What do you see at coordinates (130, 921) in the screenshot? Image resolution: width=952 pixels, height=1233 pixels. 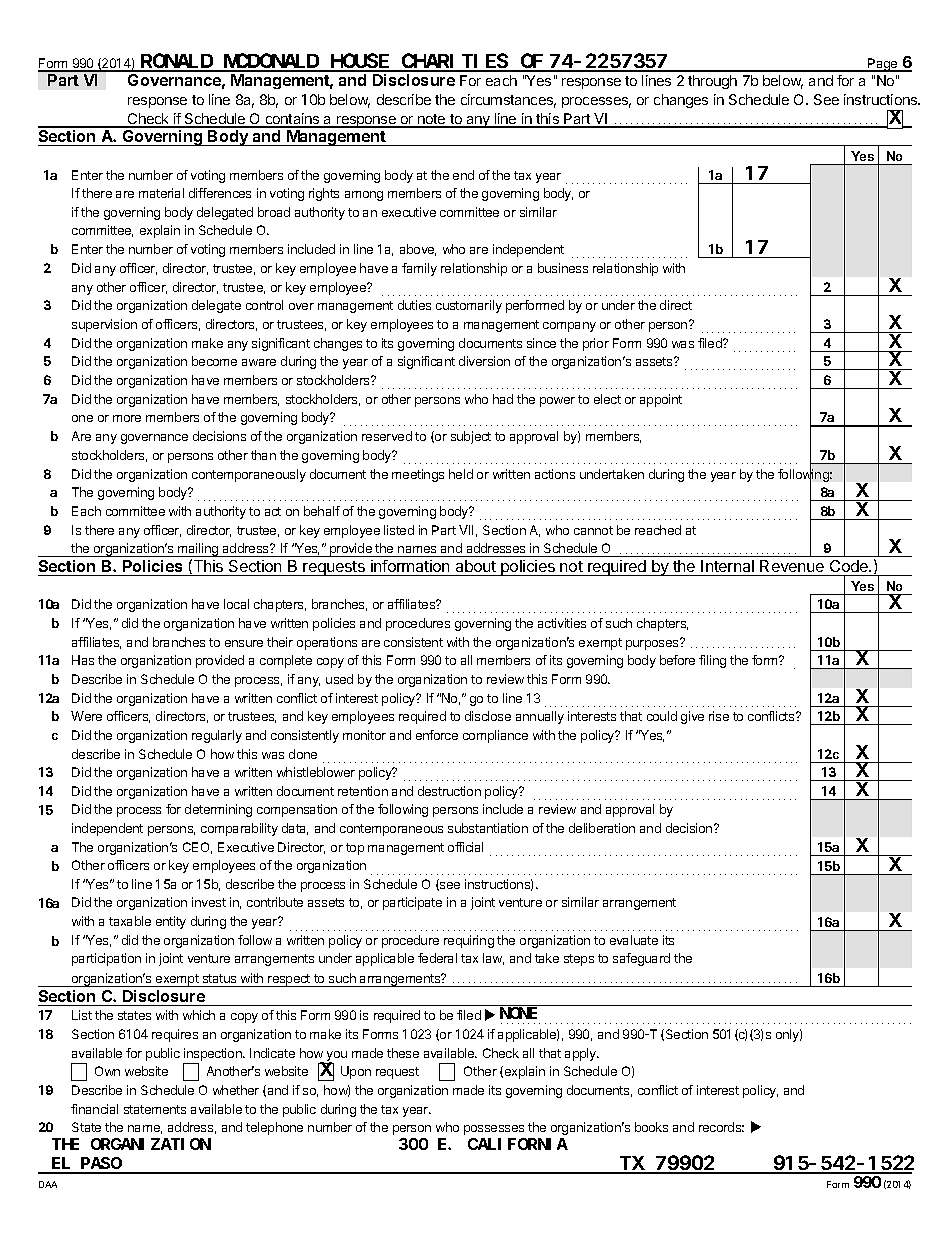 I see `taxable` at bounding box center [130, 921].
